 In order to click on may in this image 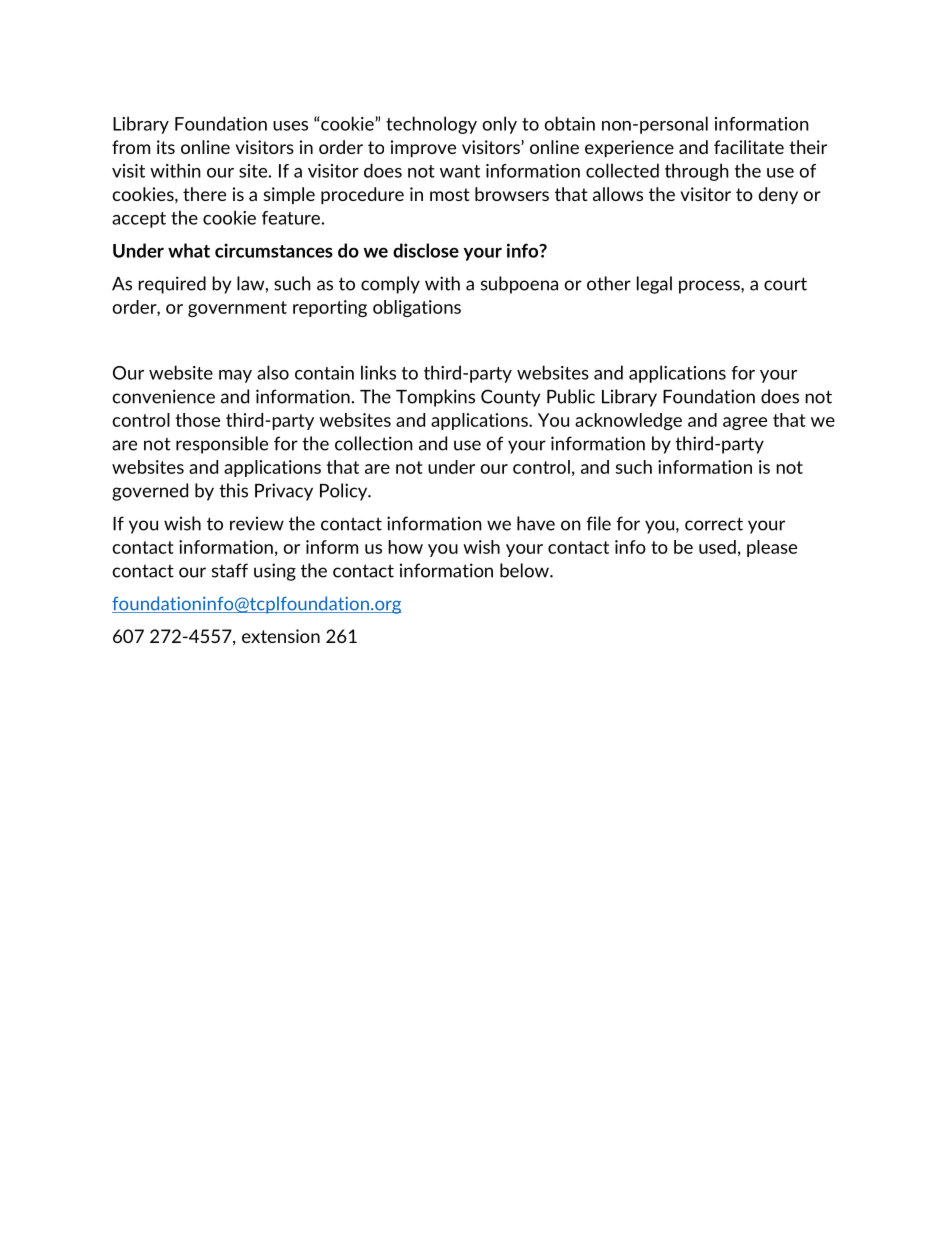, I will do `click(235, 376)`.
